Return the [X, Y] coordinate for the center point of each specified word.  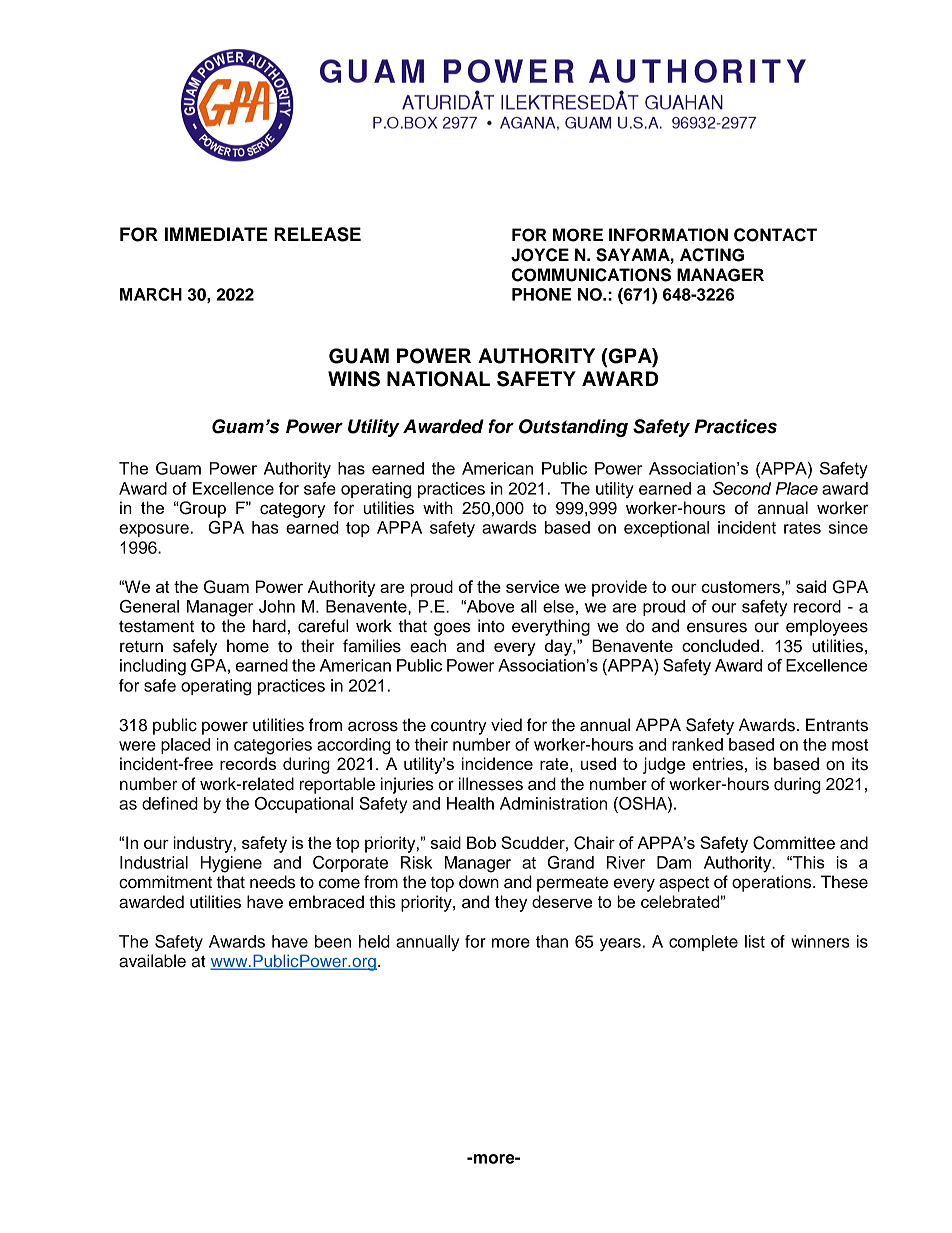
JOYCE [540, 255]
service [532, 586]
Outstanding [573, 428]
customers [741, 587]
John [277, 606]
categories [273, 746]
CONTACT [775, 235]
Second [742, 488]
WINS [354, 379]
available [152, 961]
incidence [497, 763]
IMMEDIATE [216, 234]
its [860, 764]
